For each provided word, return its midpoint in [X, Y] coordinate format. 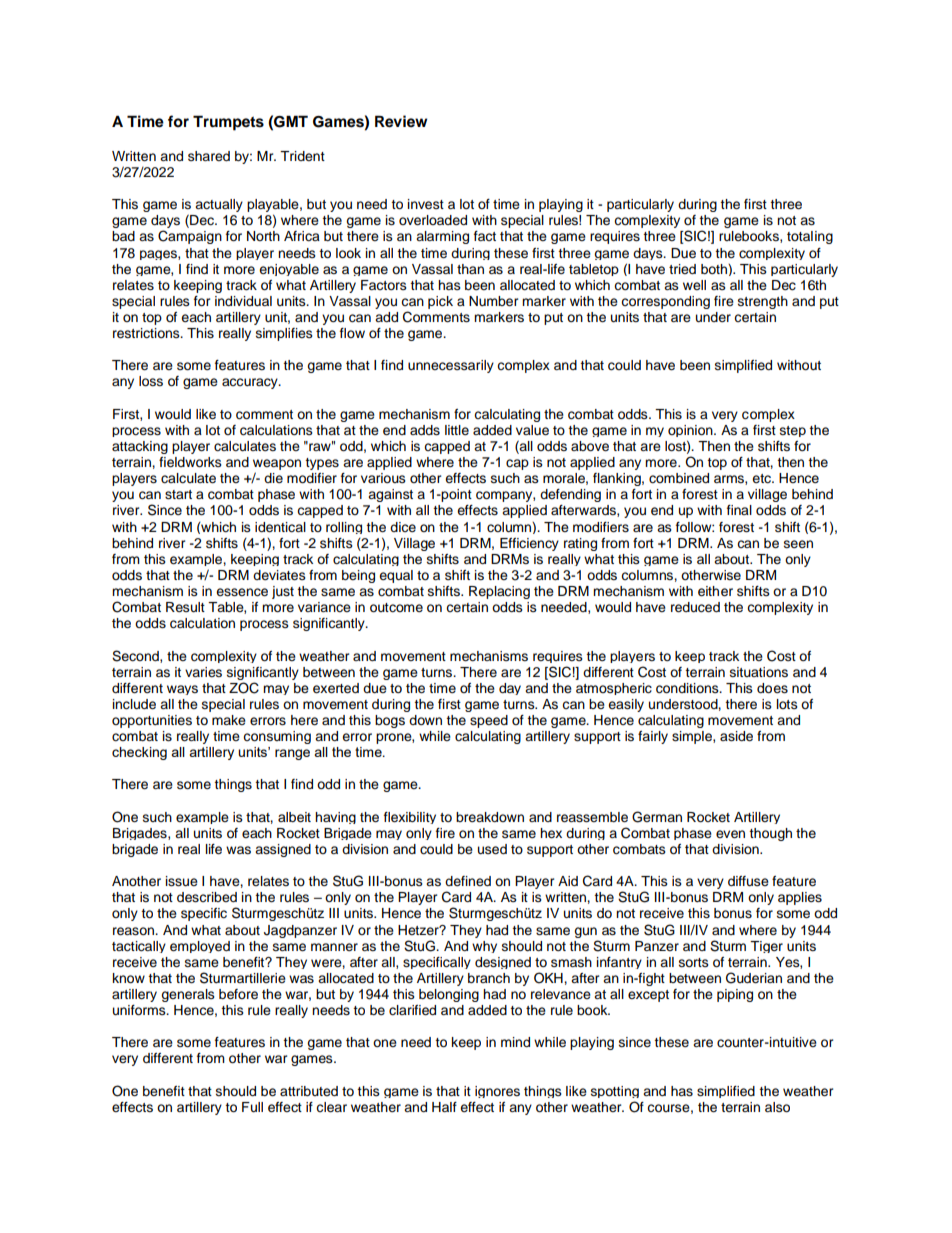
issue [182, 881]
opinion [691, 431]
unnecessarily [451, 366]
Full [252, 1107]
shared [209, 156]
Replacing [499, 592]
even [730, 834]
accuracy [251, 383]
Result [185, 607]
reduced [695, 607]
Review [401, 121]
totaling [810, 237]
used [492, 849]
